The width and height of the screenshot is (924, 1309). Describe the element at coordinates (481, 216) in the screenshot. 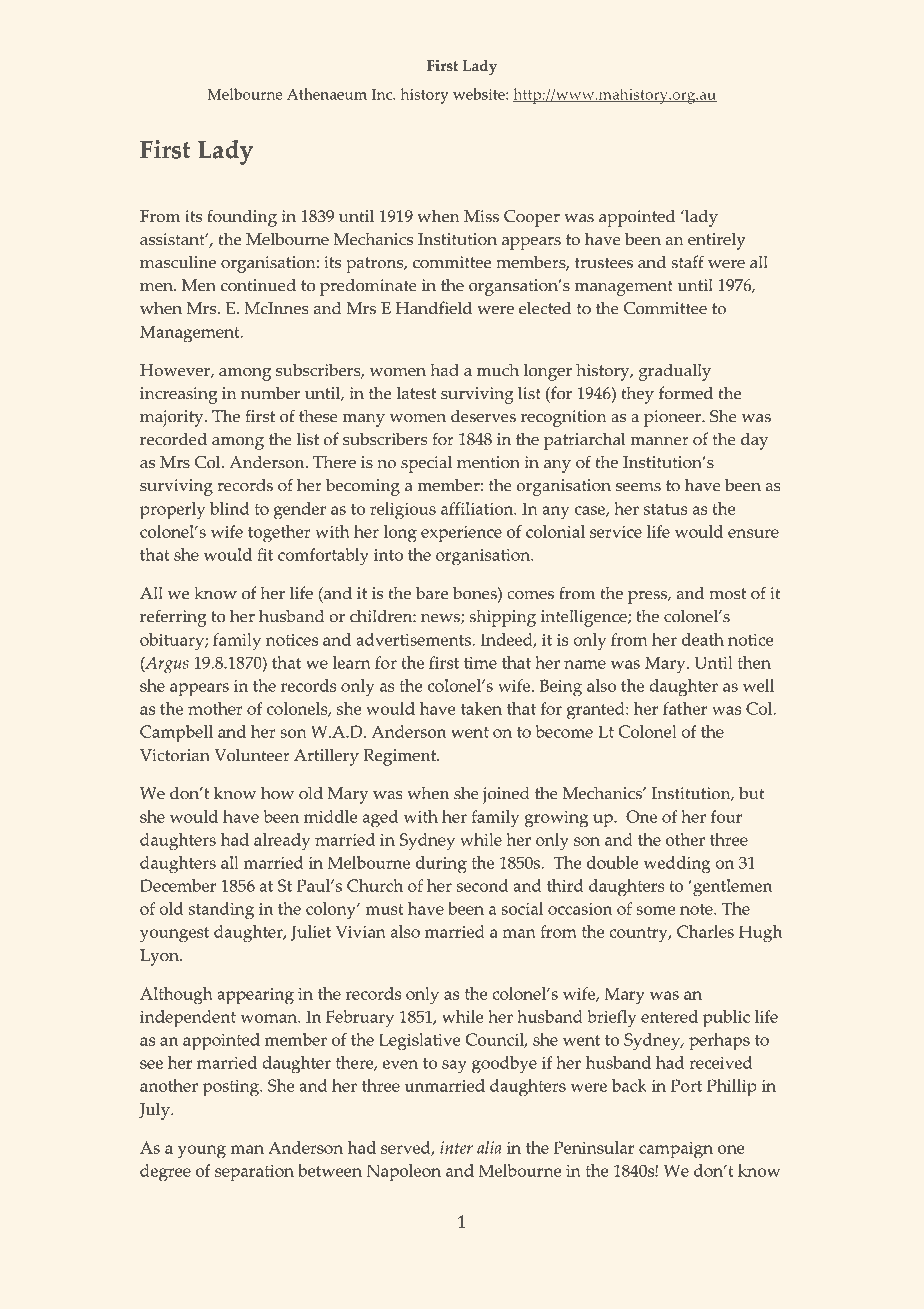

I see `Miss` at that location.
